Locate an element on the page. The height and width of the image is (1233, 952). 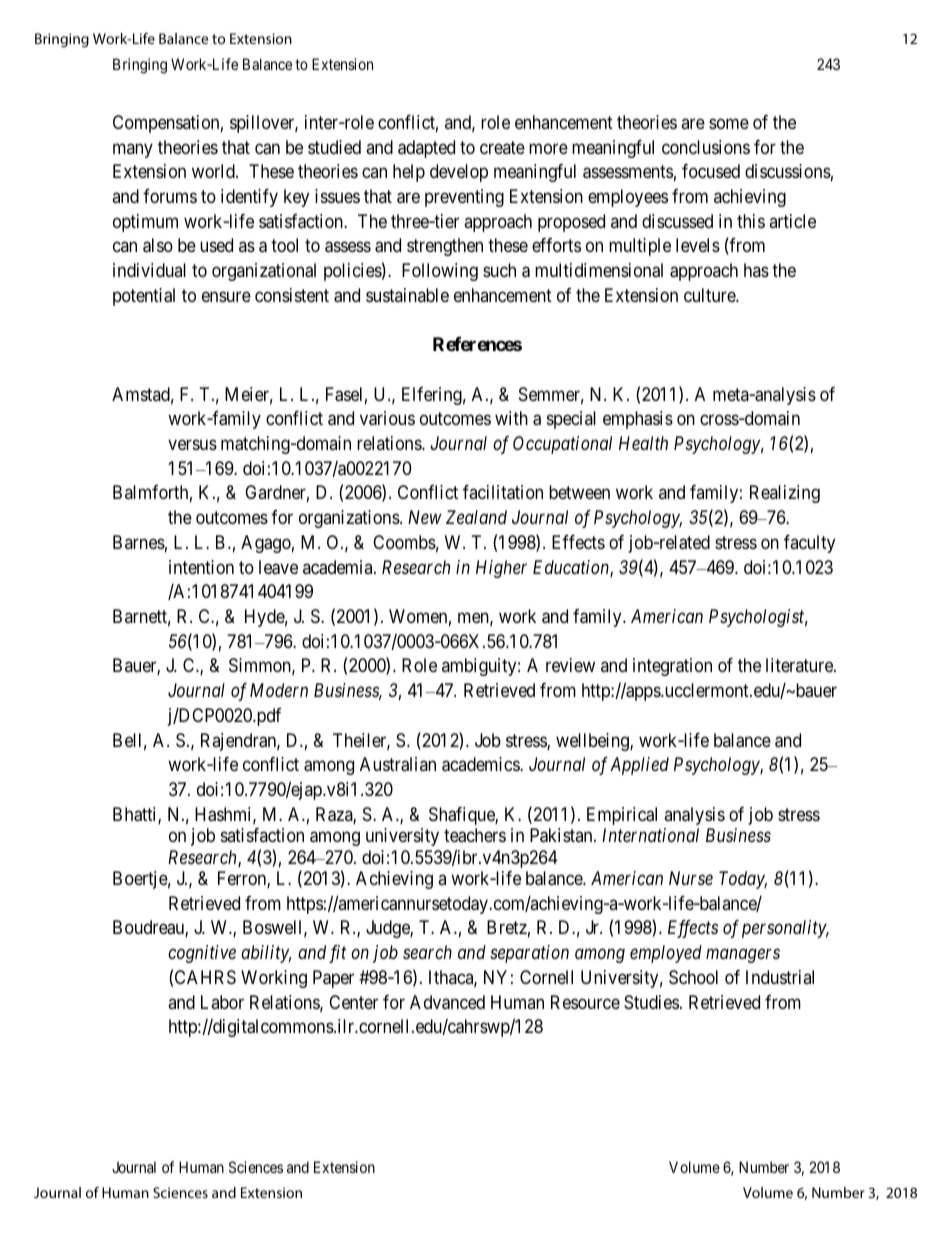
cognitive is located at coordinates (202, 954).
